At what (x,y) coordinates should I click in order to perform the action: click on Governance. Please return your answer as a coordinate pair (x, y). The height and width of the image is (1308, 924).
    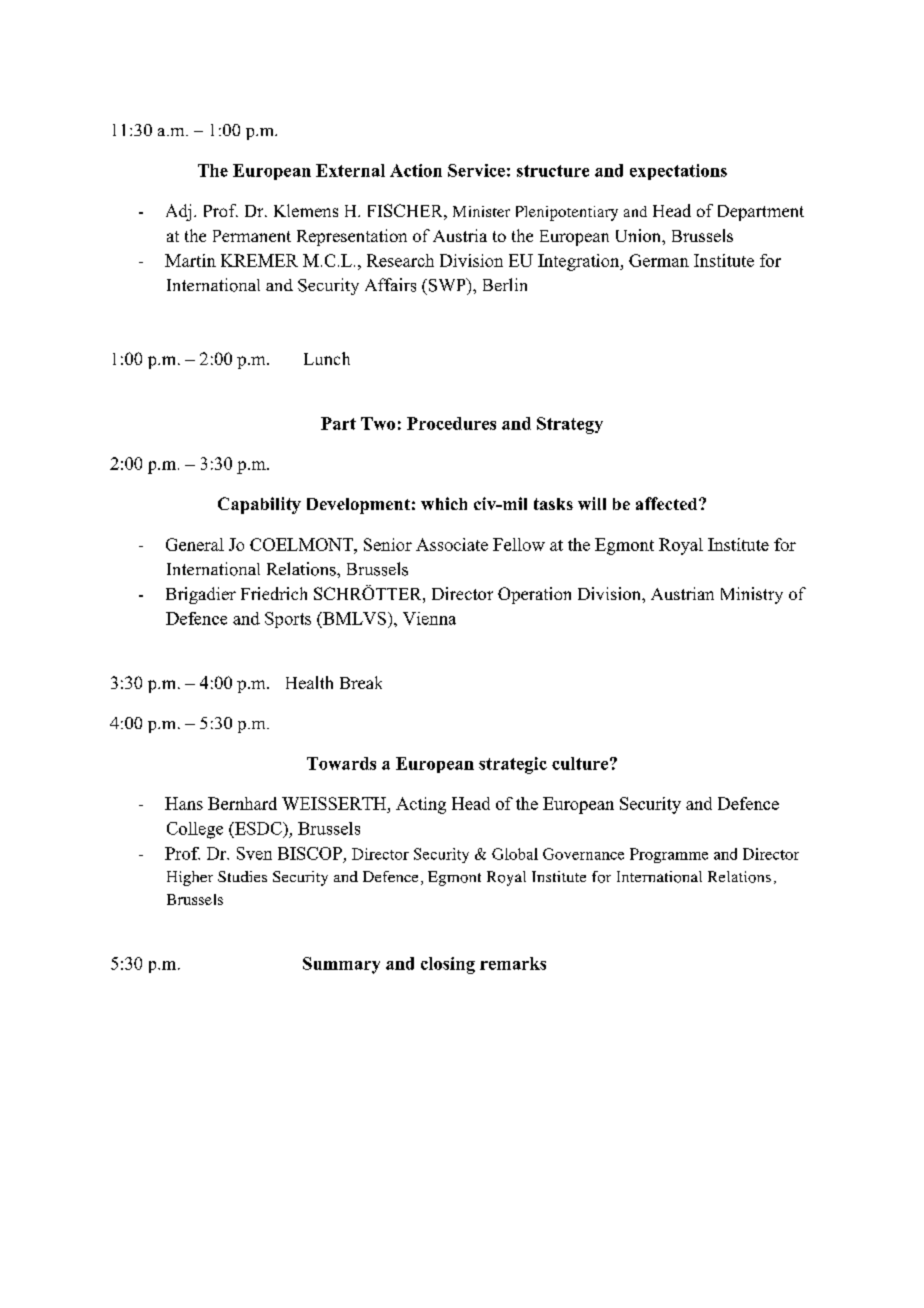
    Looking at the image, I should click on (583, 854).
